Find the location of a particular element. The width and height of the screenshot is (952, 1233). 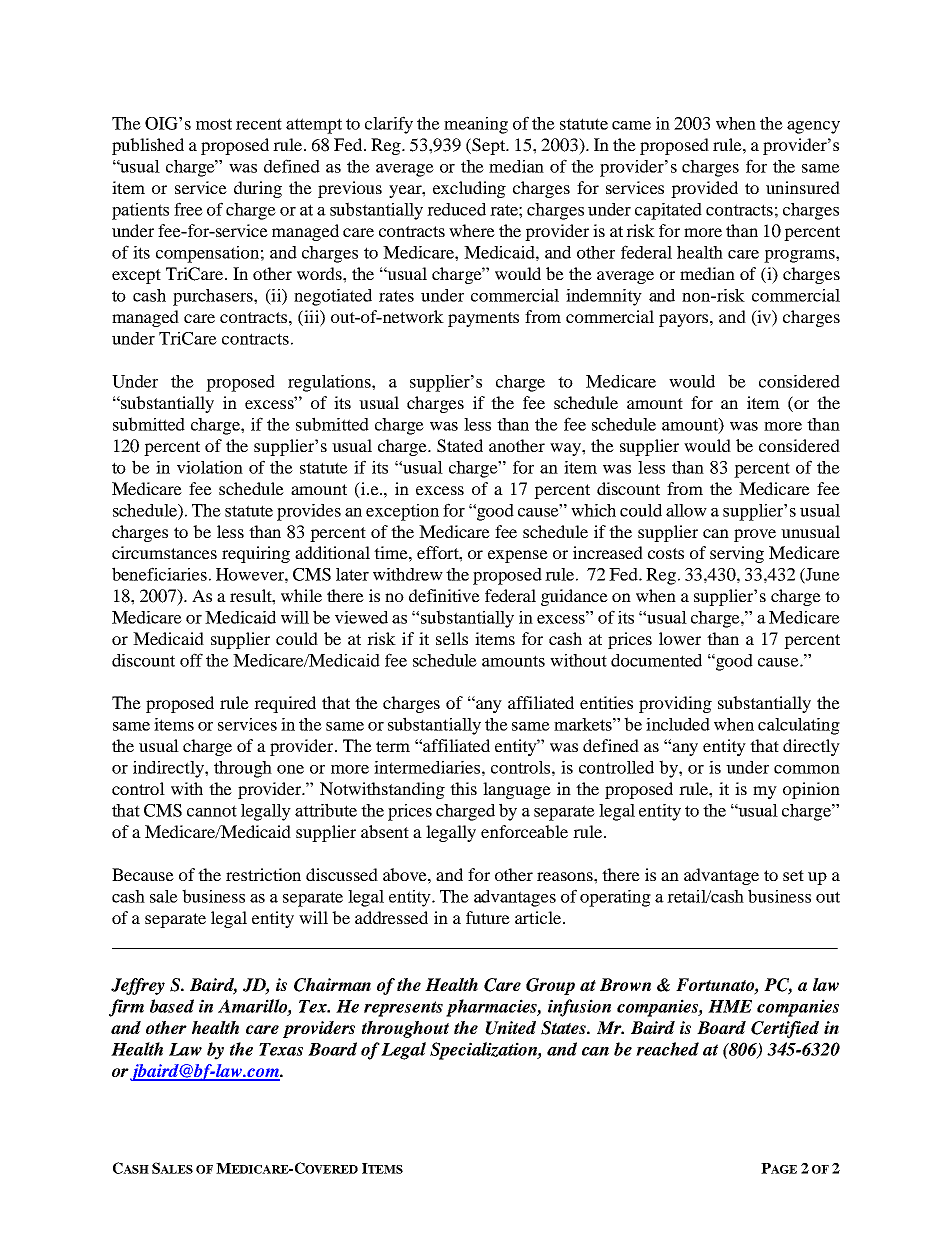

required is located at coordinates (285, 704).
